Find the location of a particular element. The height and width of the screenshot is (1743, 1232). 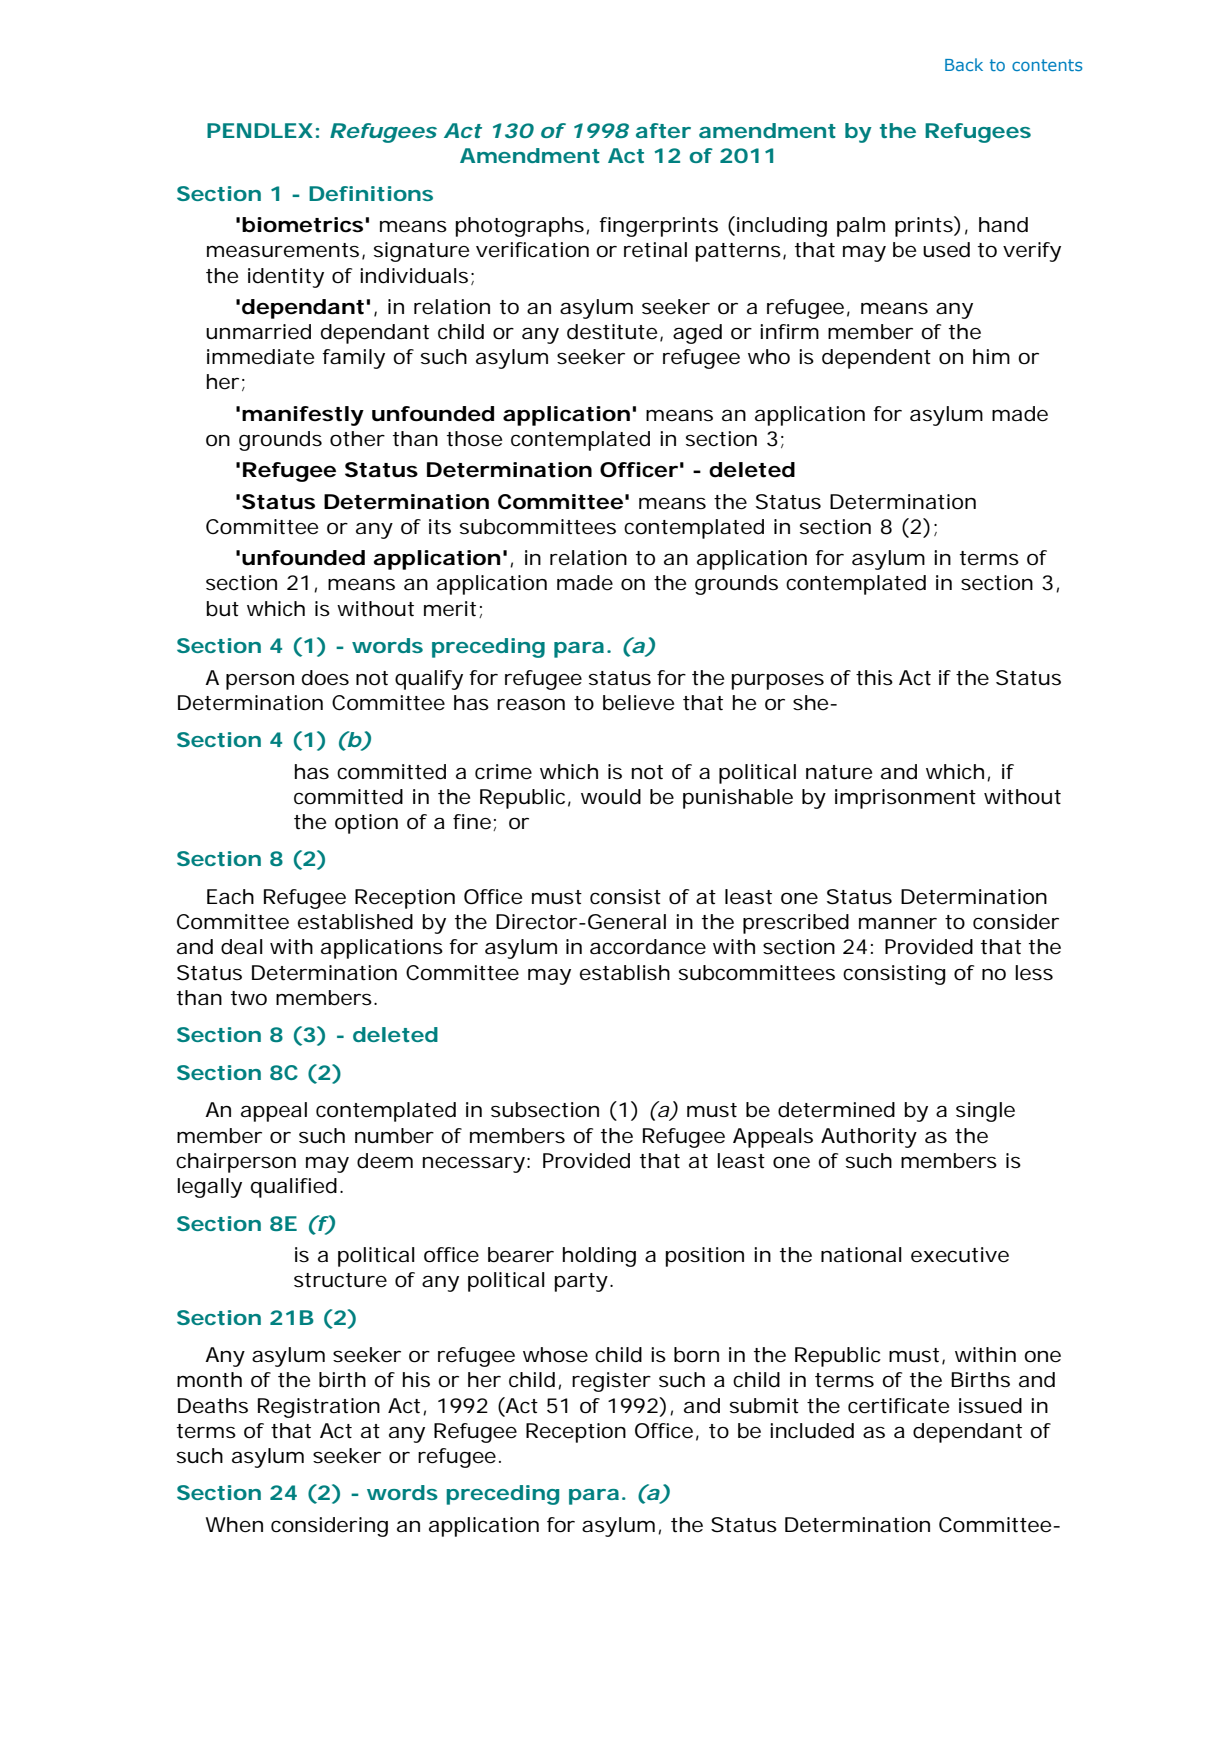

contents is located at coordinates (1047, 65).
